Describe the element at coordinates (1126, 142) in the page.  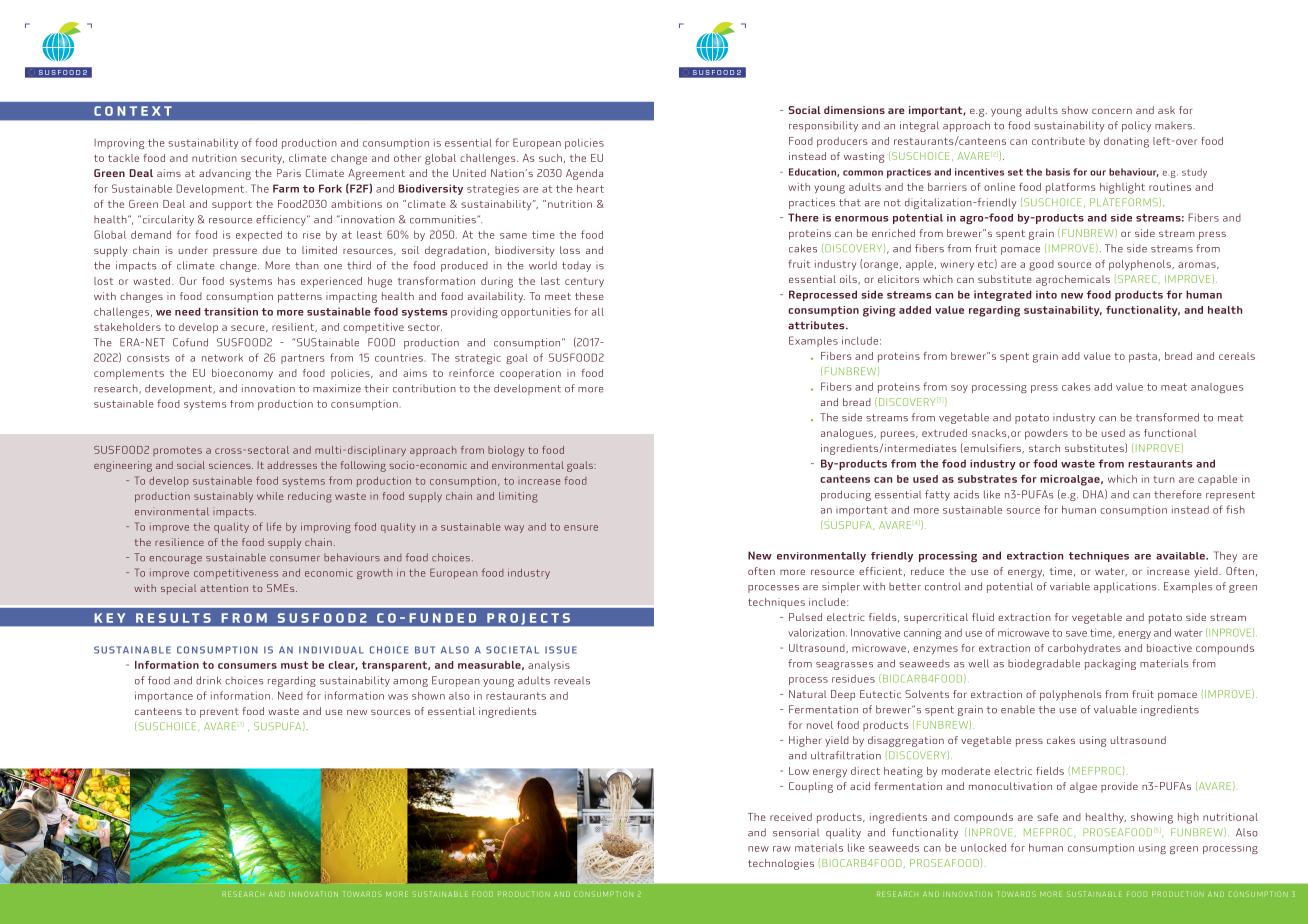
I see `donating` at that location.
